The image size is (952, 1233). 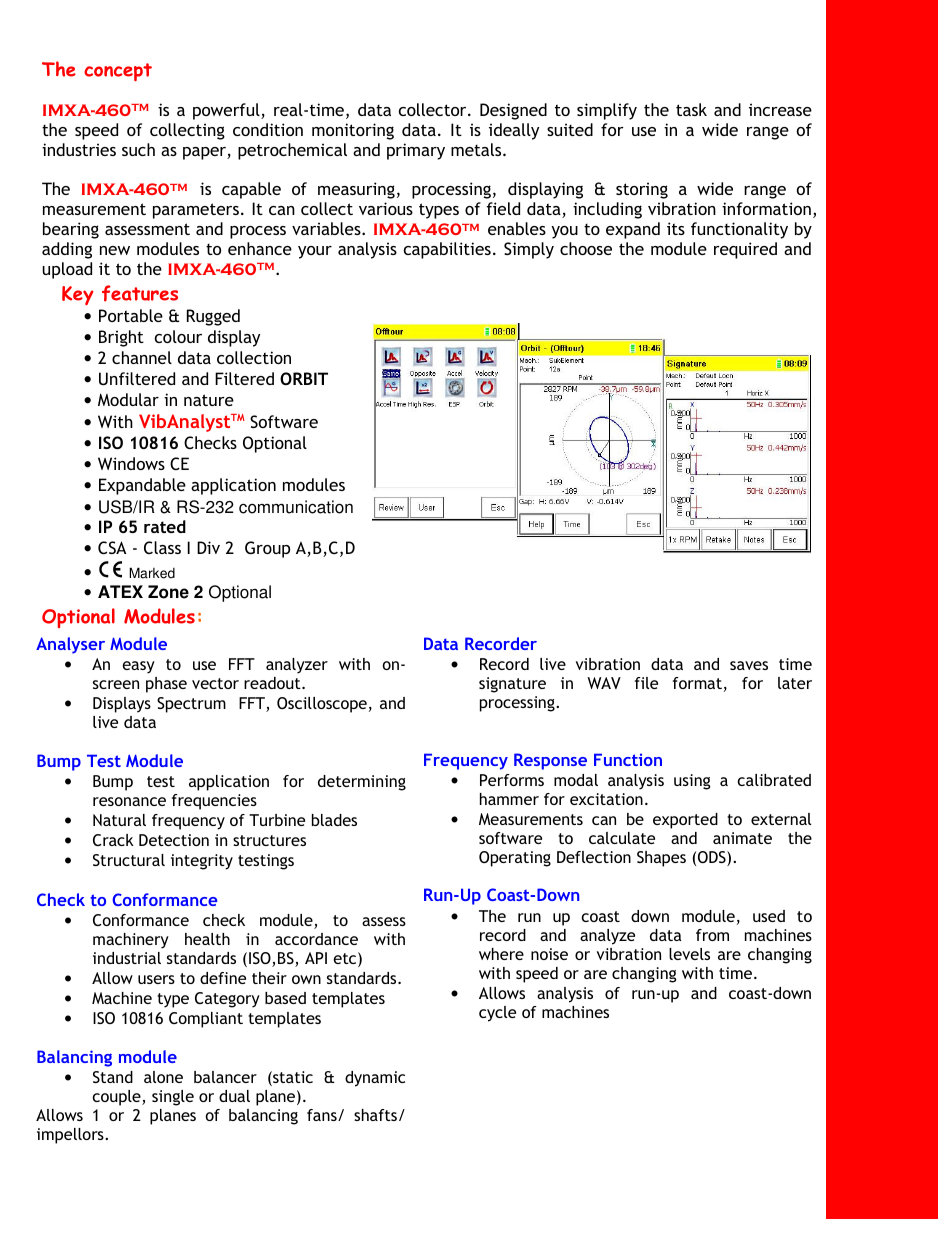 What do you see at coordinates (296, 507) in the image?
I see `communication` at bounding box center [296, 507].
